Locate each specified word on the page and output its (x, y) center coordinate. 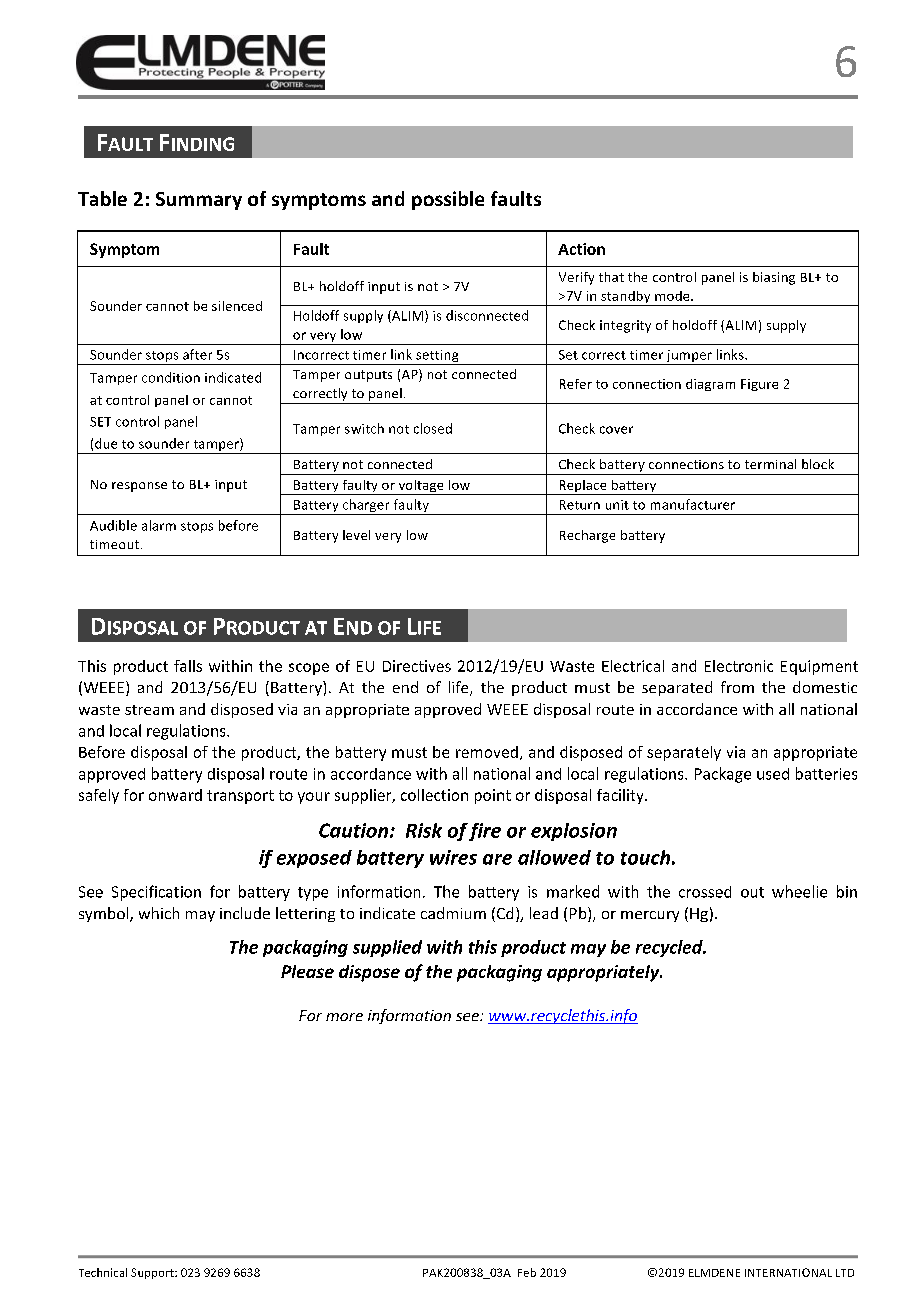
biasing (774, 278)
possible (448, 200)
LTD (845, 1273)
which (159, 913)
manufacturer (693, 504)
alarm (159, 525)
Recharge (587, 536)
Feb (527, 1272)
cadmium (453, 913)
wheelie (799, 891)
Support (153, 1273)
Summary (199, 201)
